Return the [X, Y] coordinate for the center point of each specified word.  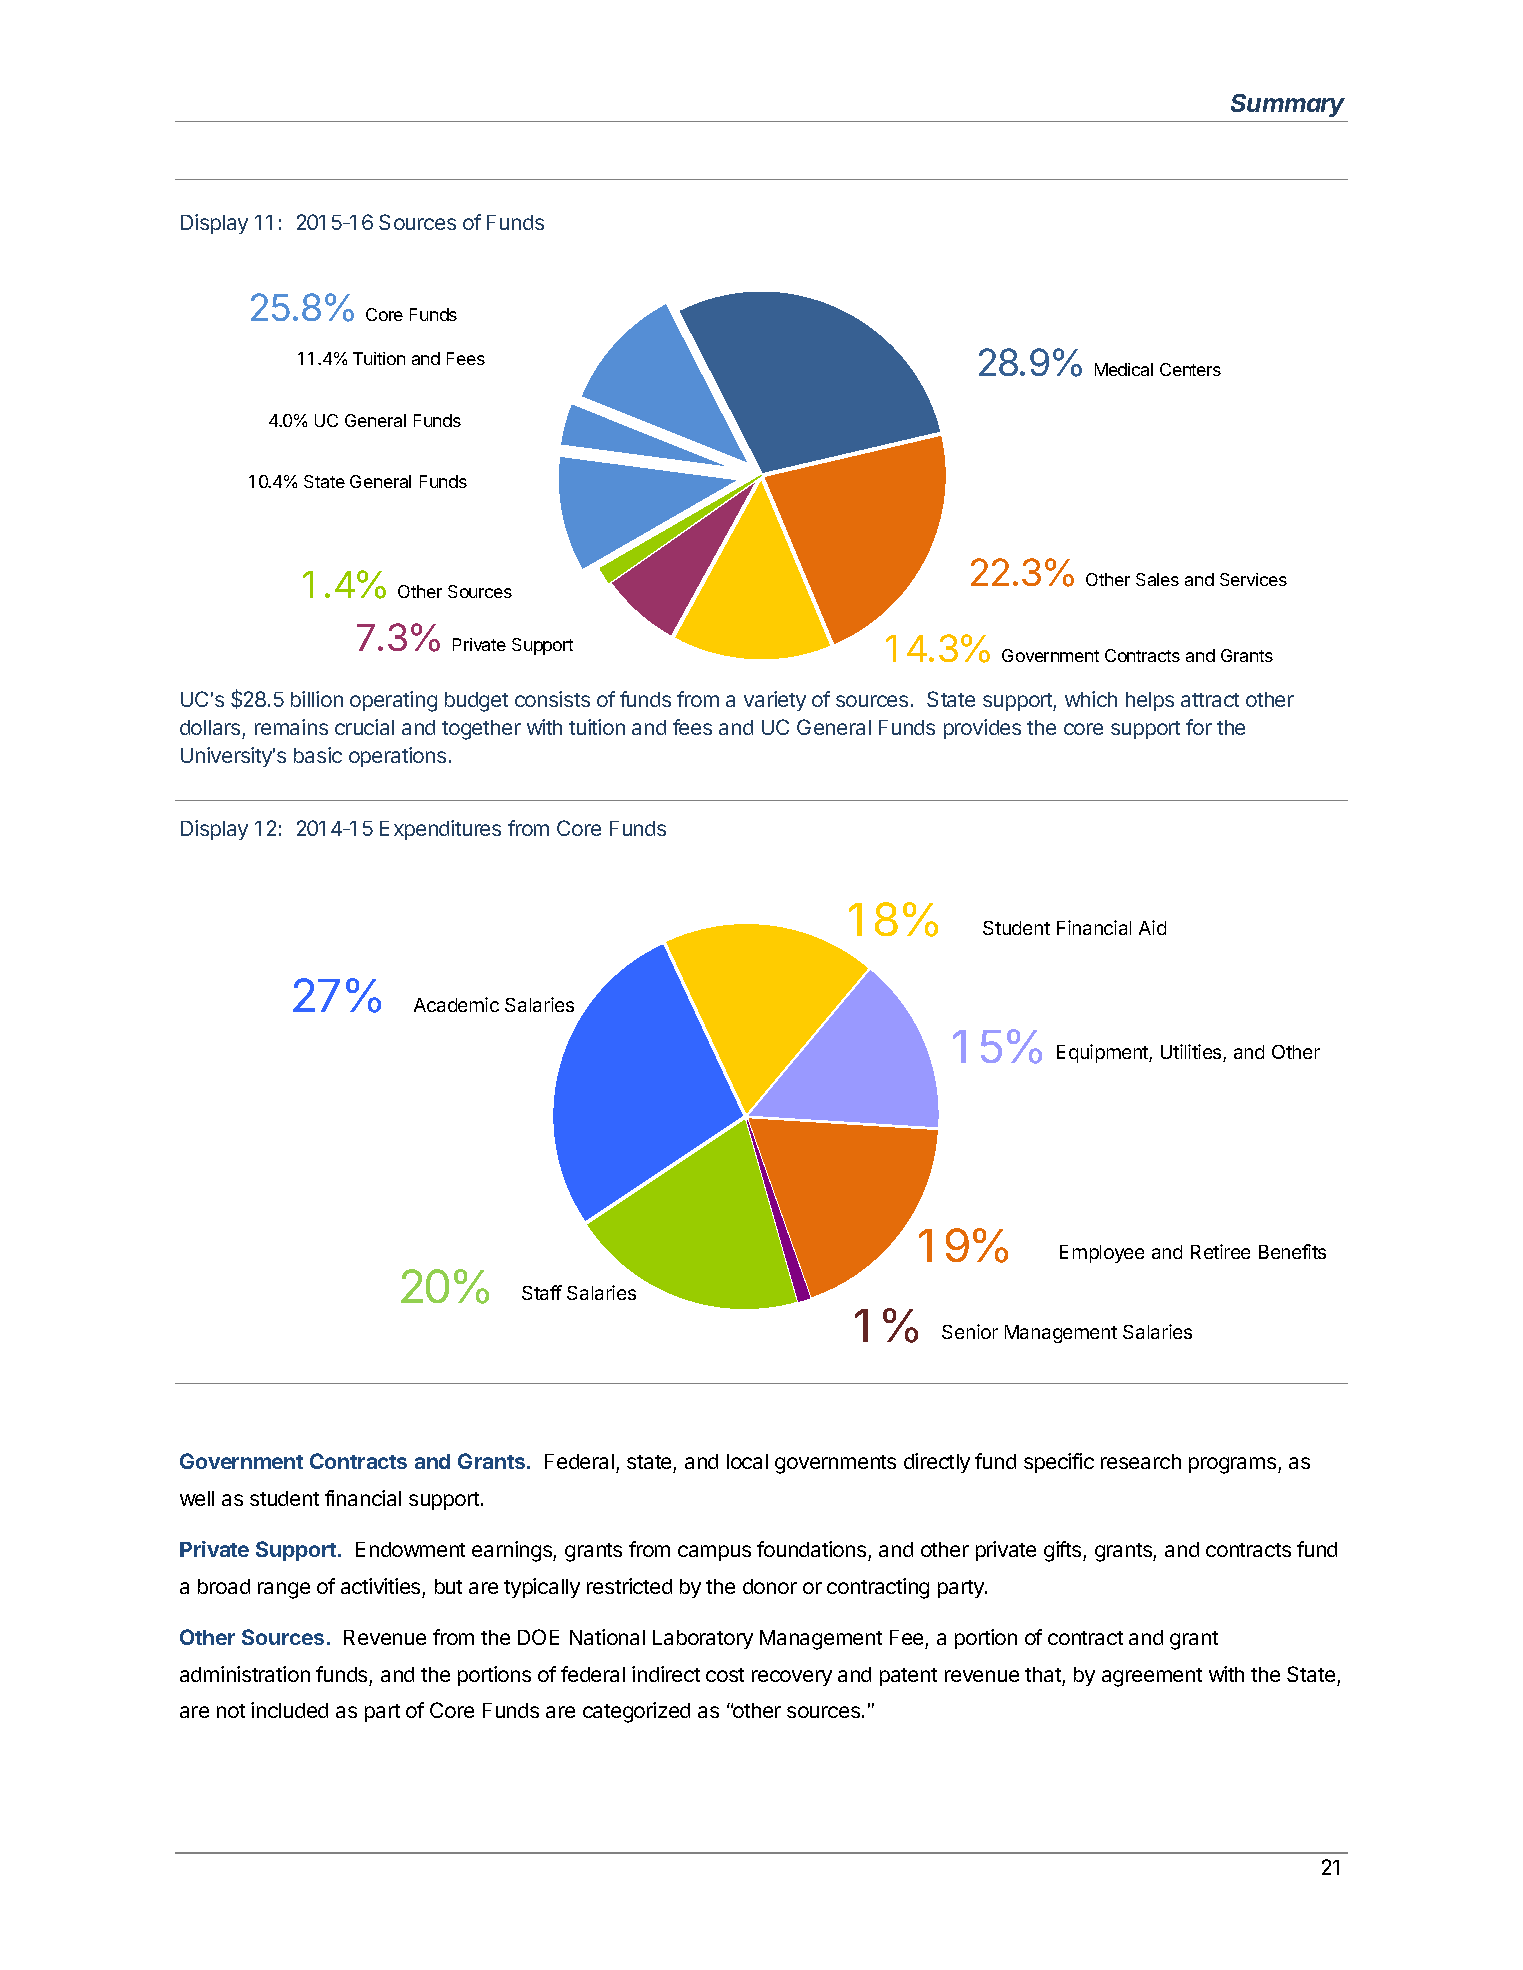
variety [775, 701]
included [289, 1710]
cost [725, 1675]
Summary [1288, 105]
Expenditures [440, 830]
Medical [1124, 369]
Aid [1152, 927]
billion [317, 699]
